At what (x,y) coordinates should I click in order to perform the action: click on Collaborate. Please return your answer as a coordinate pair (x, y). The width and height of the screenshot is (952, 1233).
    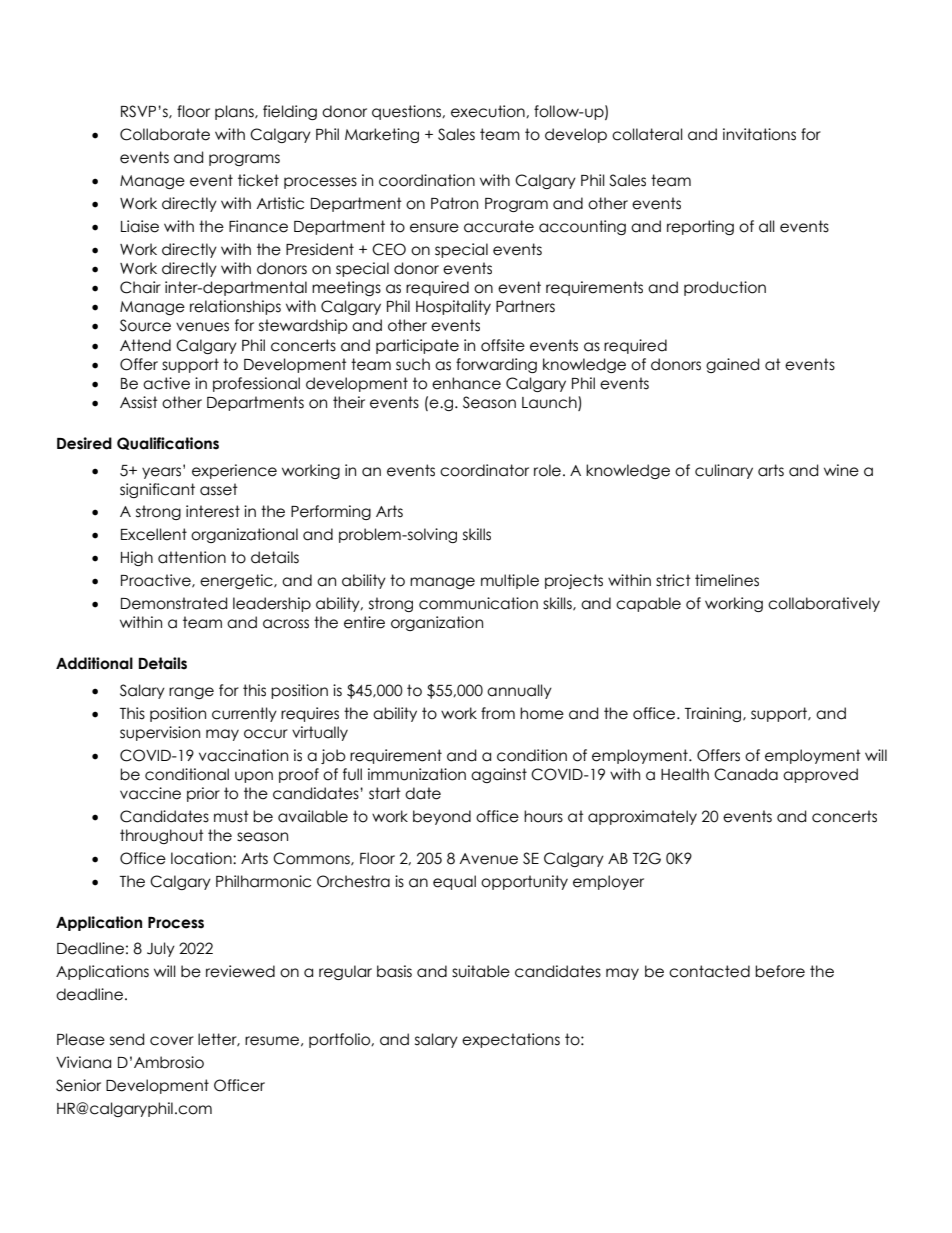
    Looking at the image, I should click on (165, 134).
